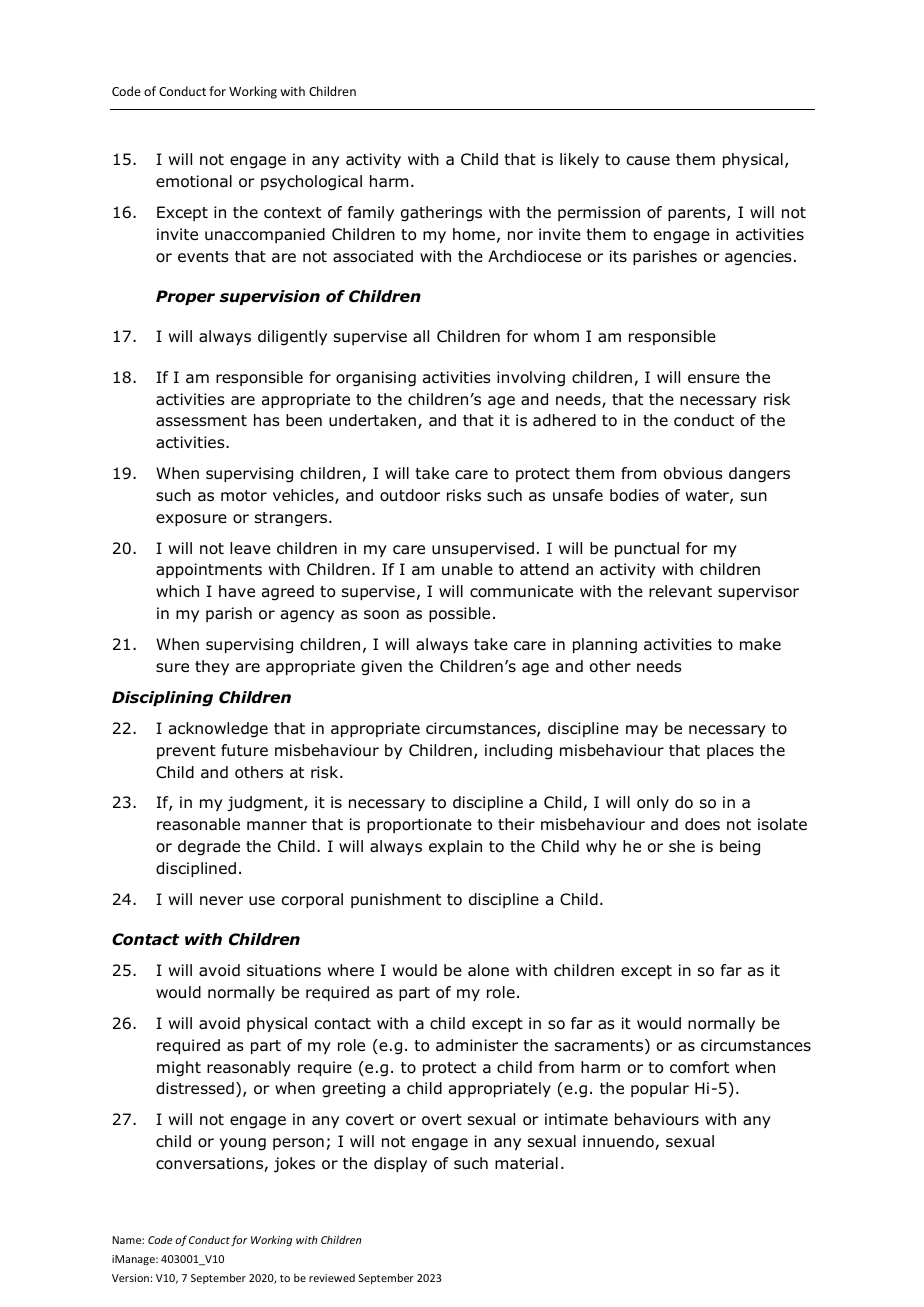 Image resolution: width=924 pixels, height=1307 pixels. I want to click on display, so click(400, 1164).
